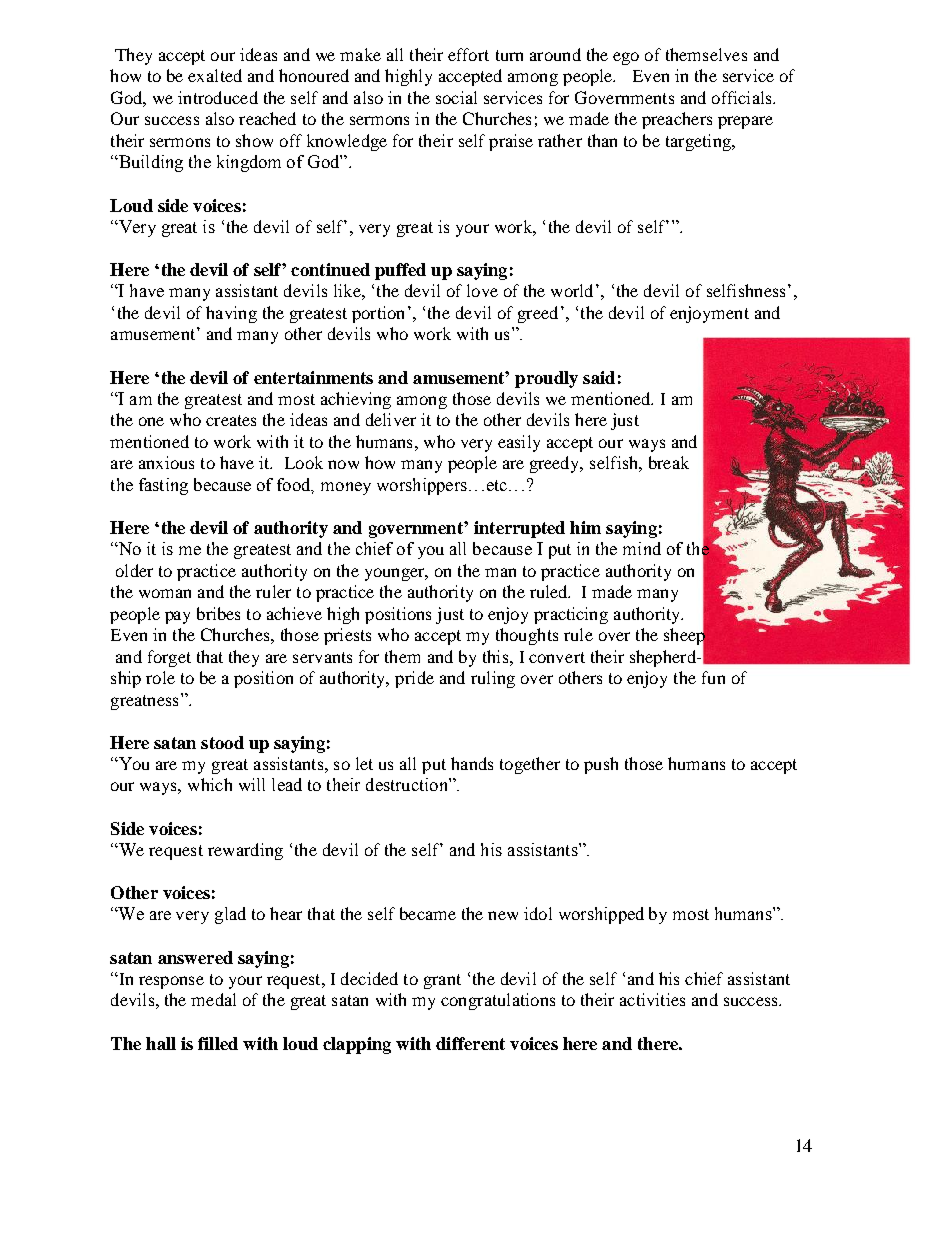  Describe the element at coordinates (456, 97) in the screenshot. I see `social` at that location.
